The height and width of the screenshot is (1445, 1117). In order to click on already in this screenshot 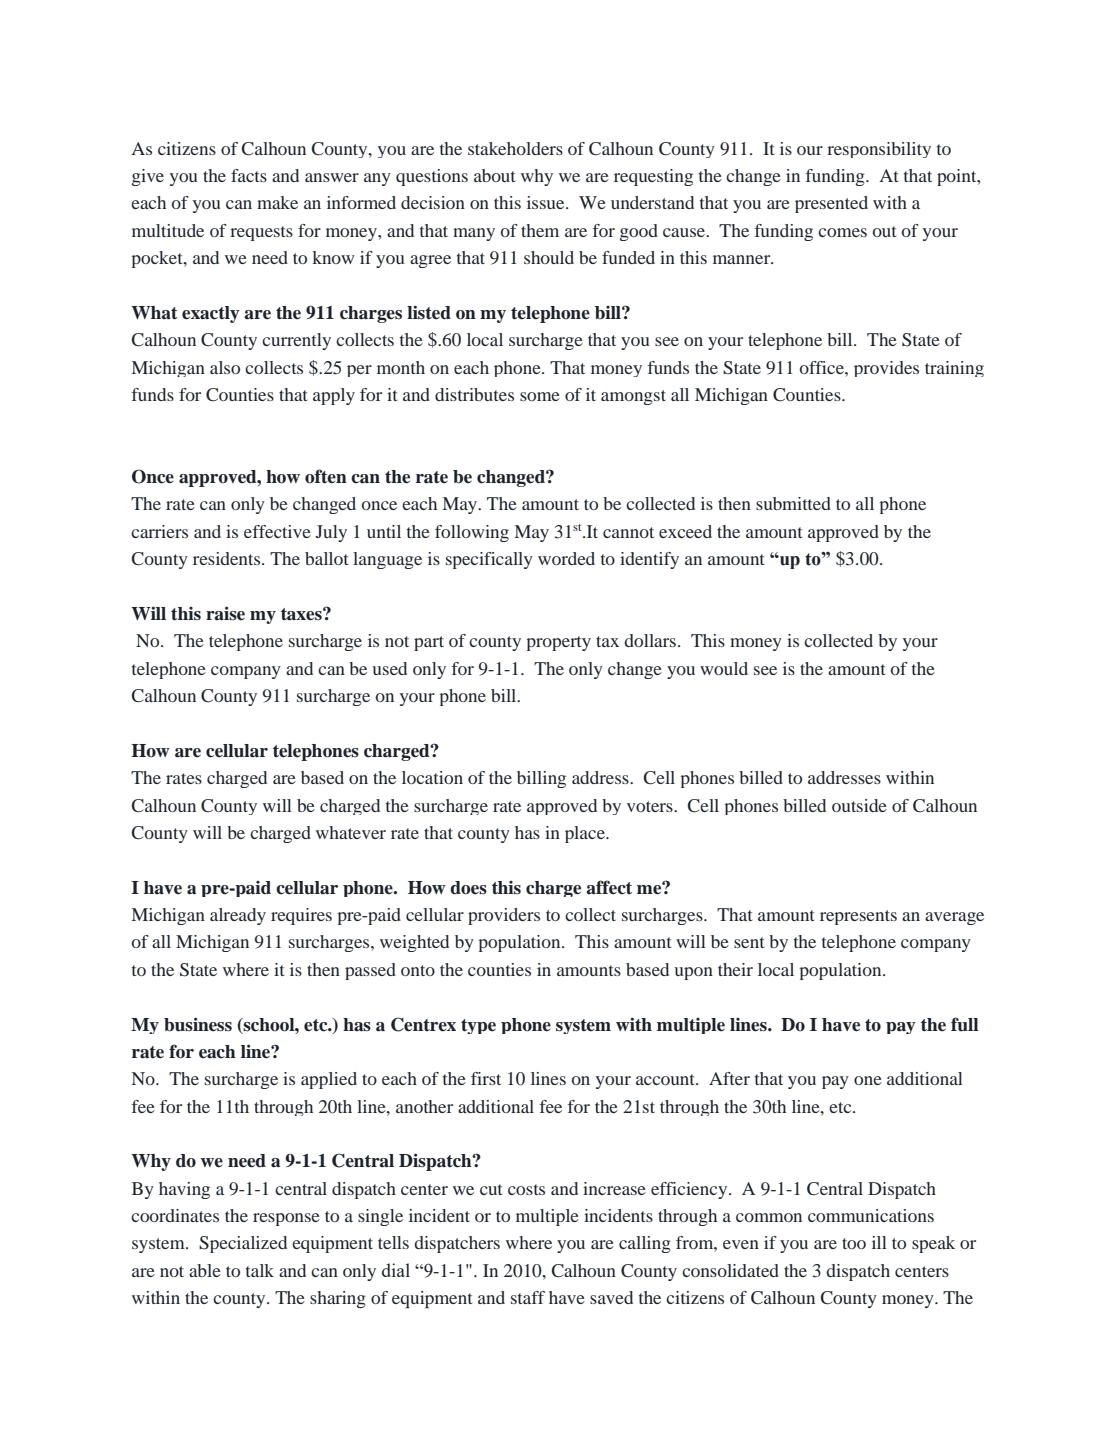, I will do `click(238, 916)`.
